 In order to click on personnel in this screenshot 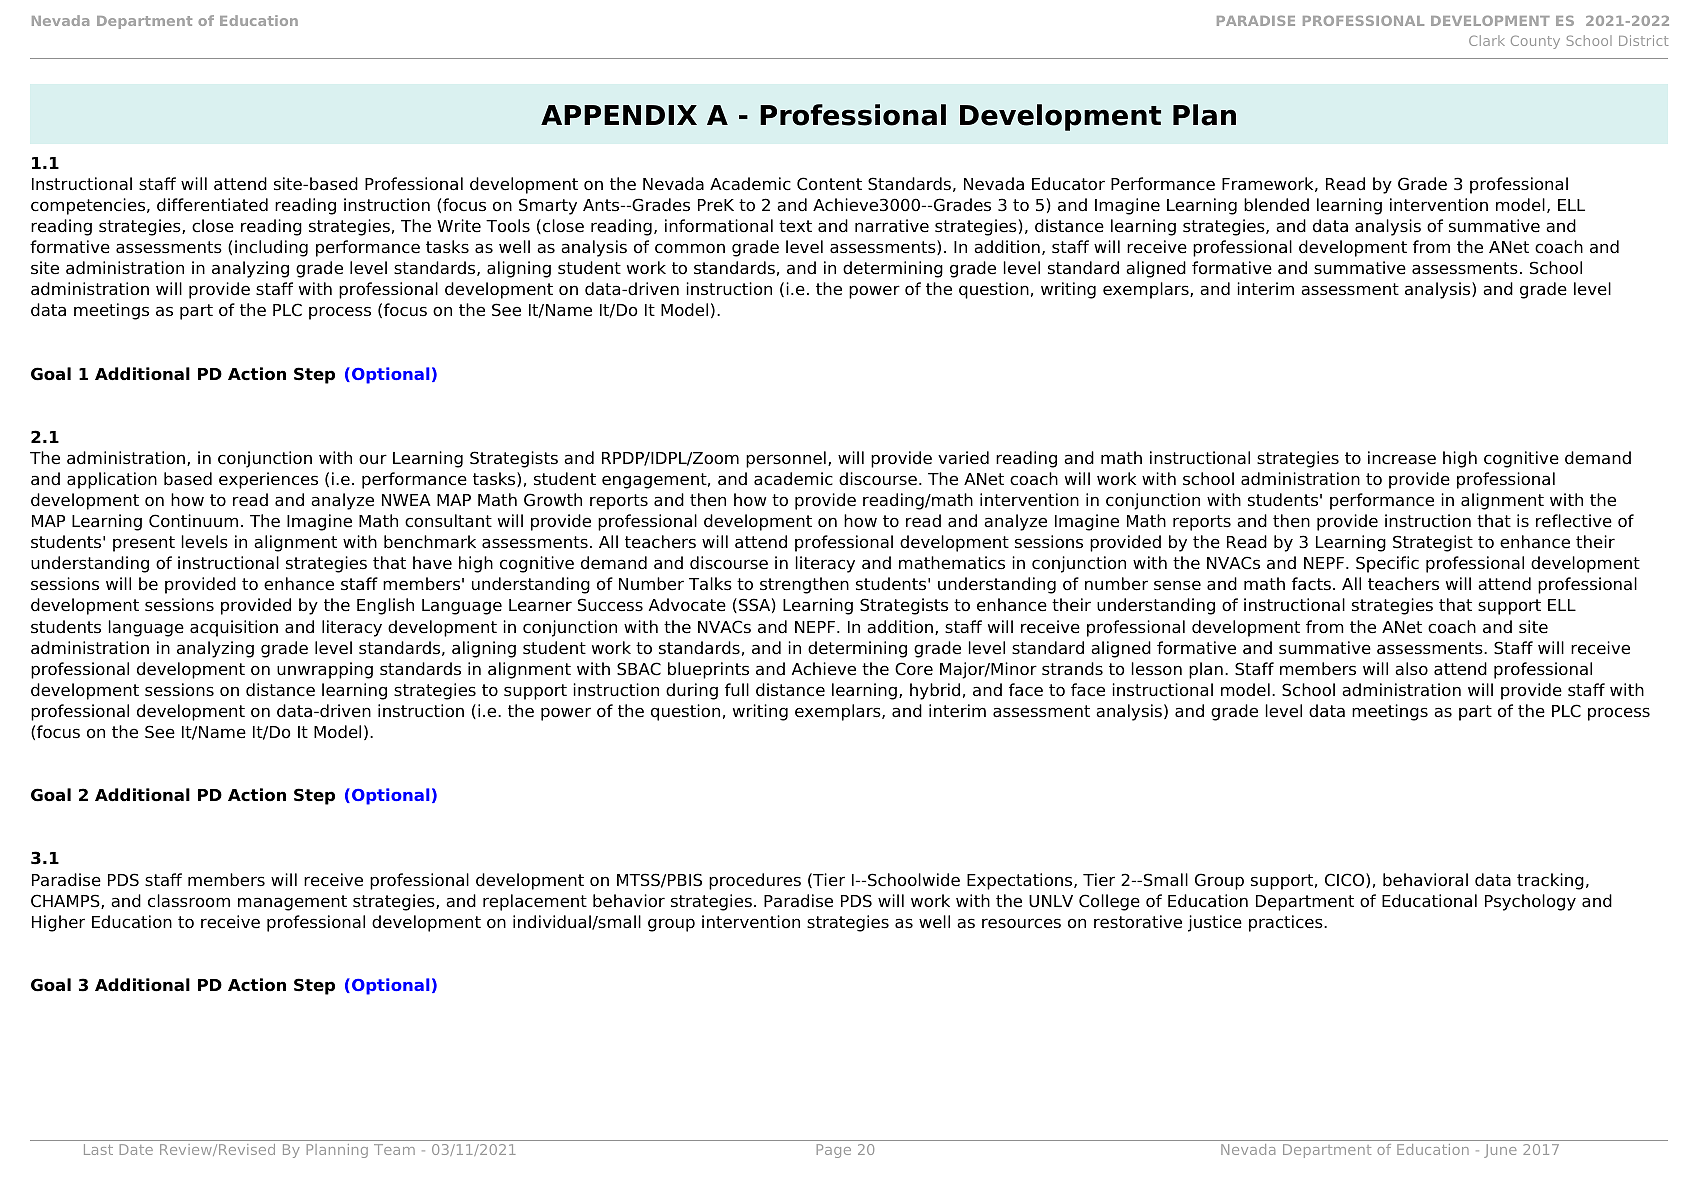, I will do `click(786, 459)`.
